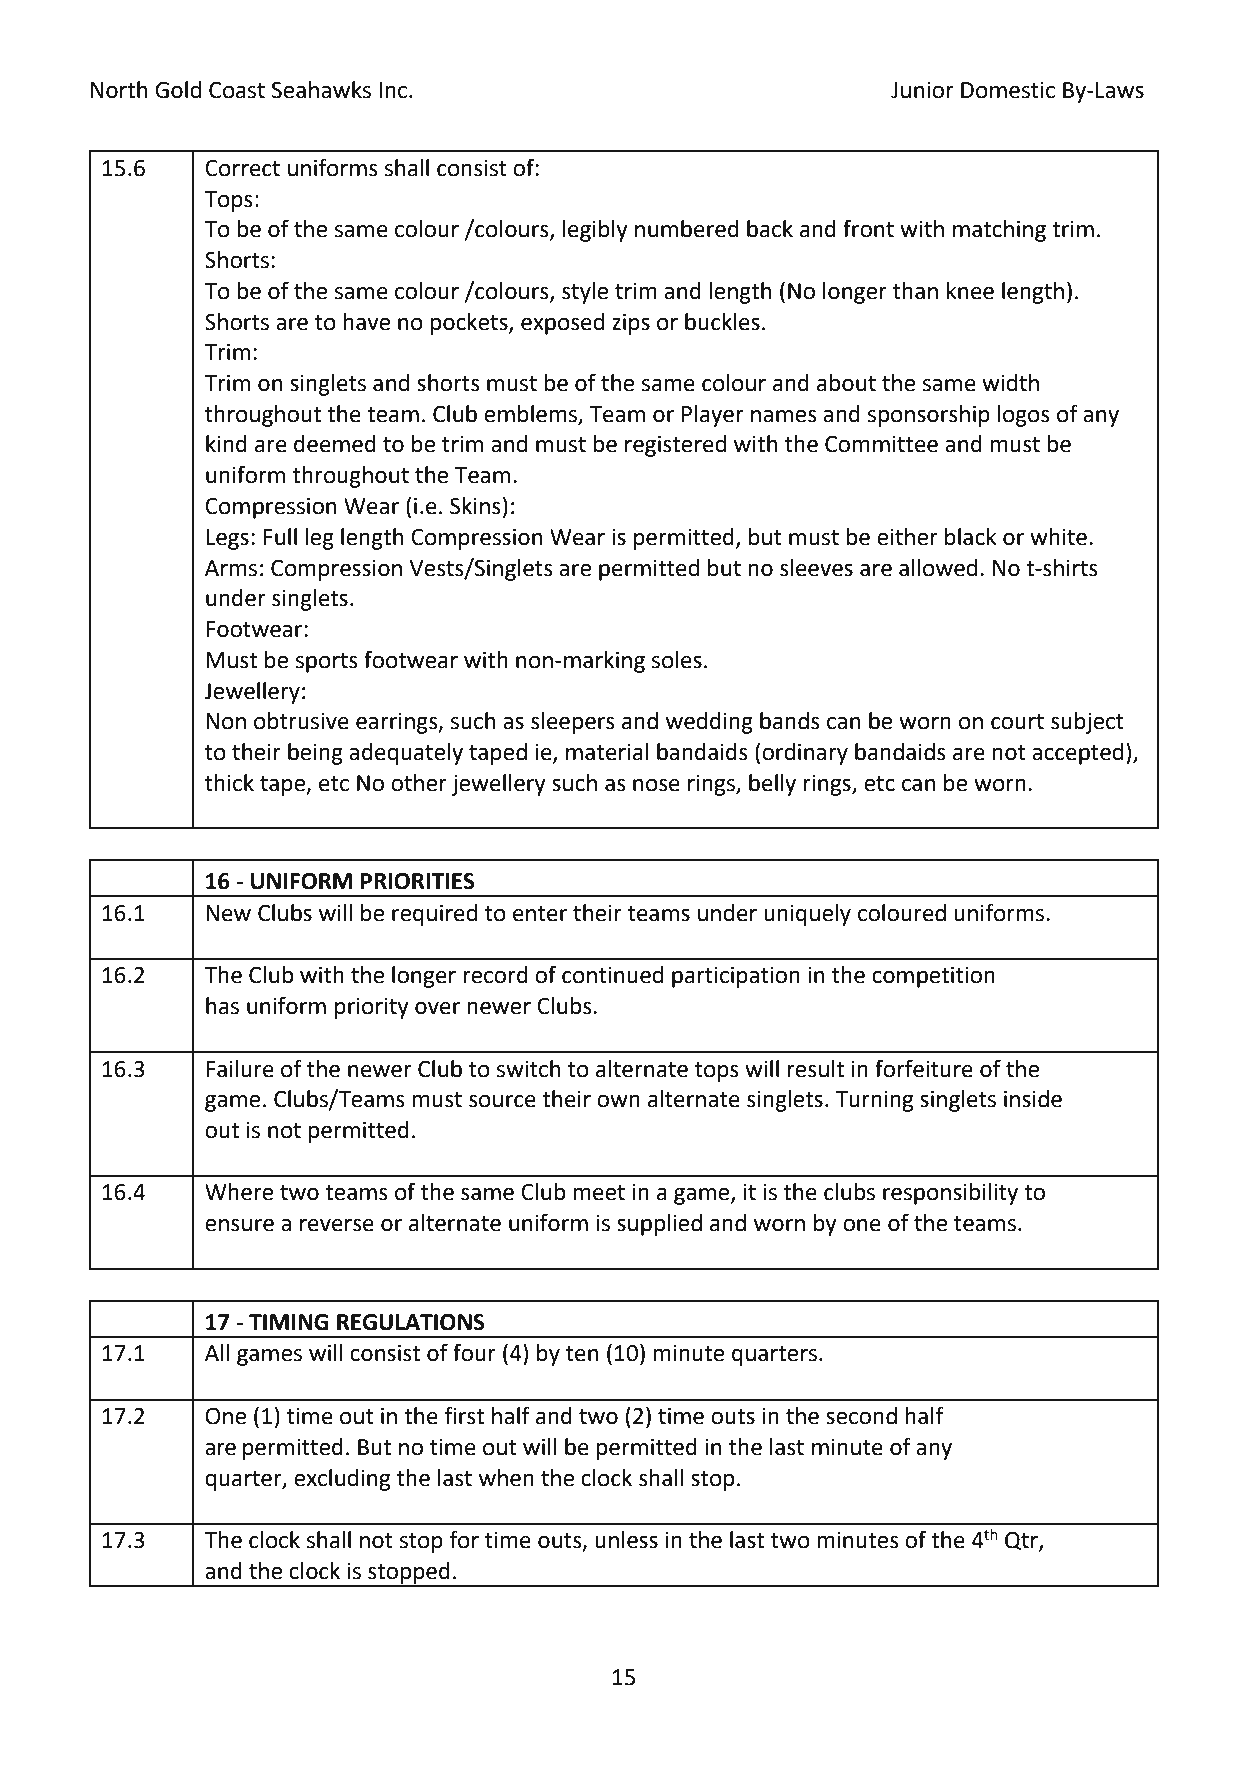 The height and width of the screenshot is (1766, 1248). I want to click on registered, so click(675, 446).
